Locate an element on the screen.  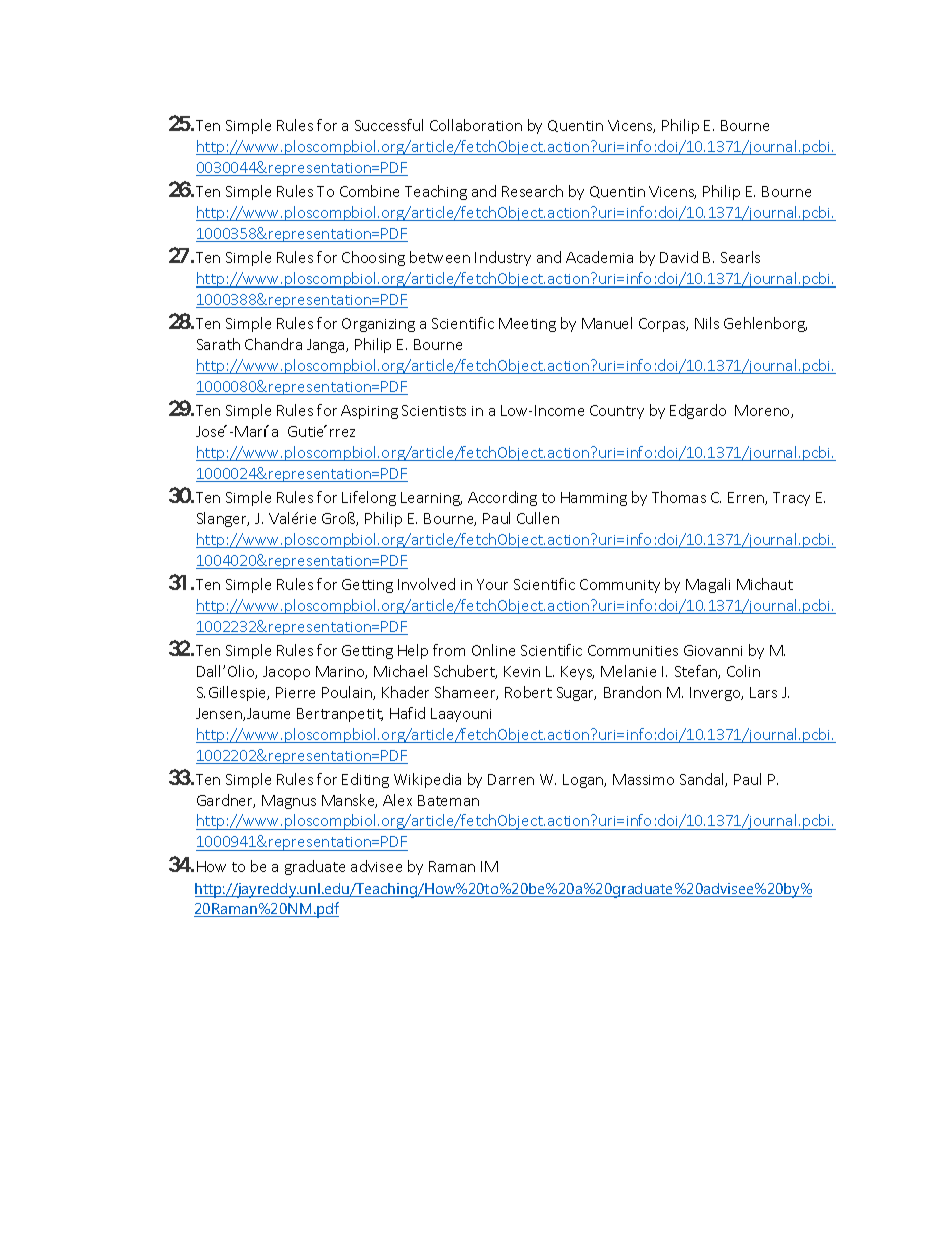
Nils is located at coordinates (707, 323).
